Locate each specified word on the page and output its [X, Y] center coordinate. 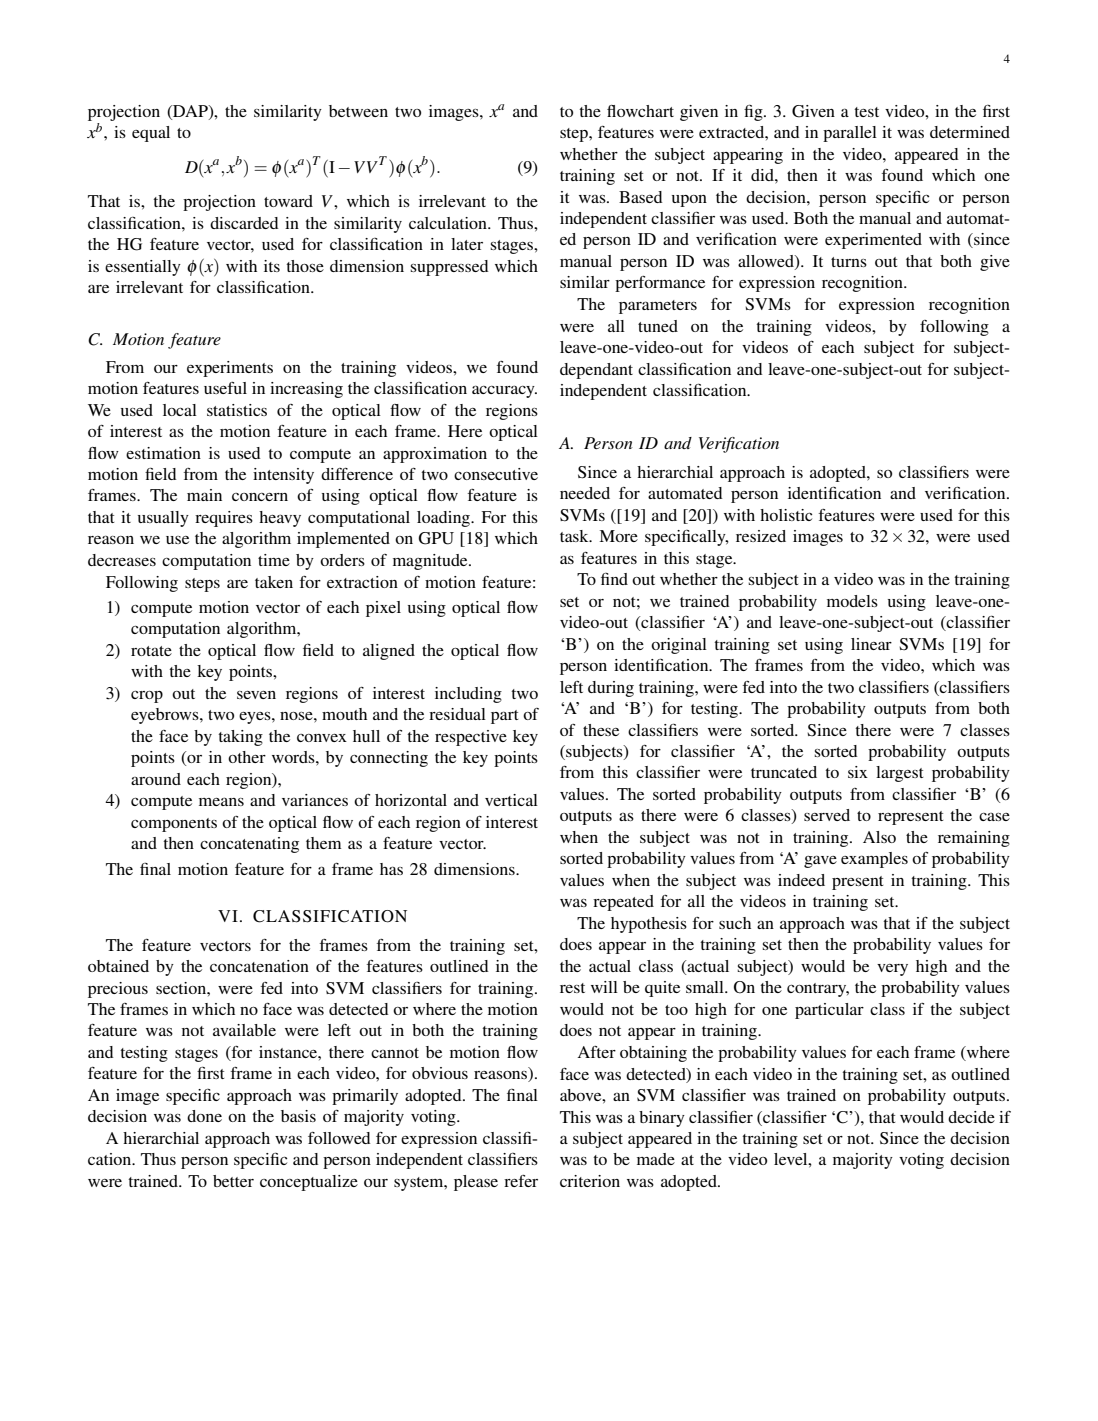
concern [260, 497]
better [233, 1181]
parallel [850, 134]
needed [585, 493]
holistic [786, 515]
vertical [511, 800]
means [221, 801]
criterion [590, 1181]
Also [879, 837]
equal [151, 134]
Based [640, 197]
